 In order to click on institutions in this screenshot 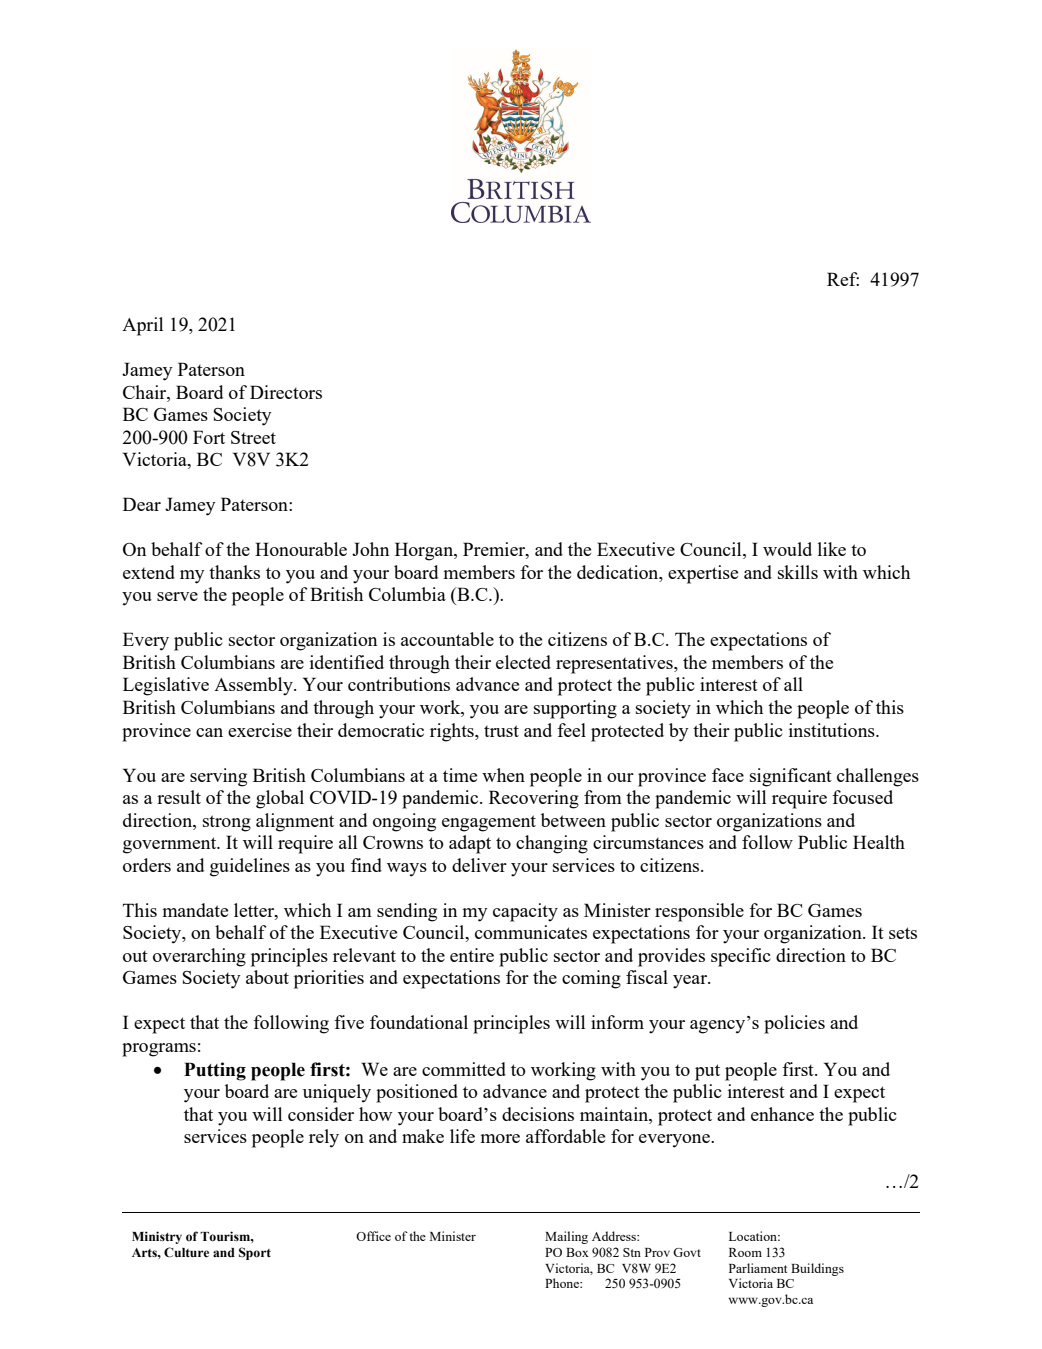, I will do `click(833, 730)`.
